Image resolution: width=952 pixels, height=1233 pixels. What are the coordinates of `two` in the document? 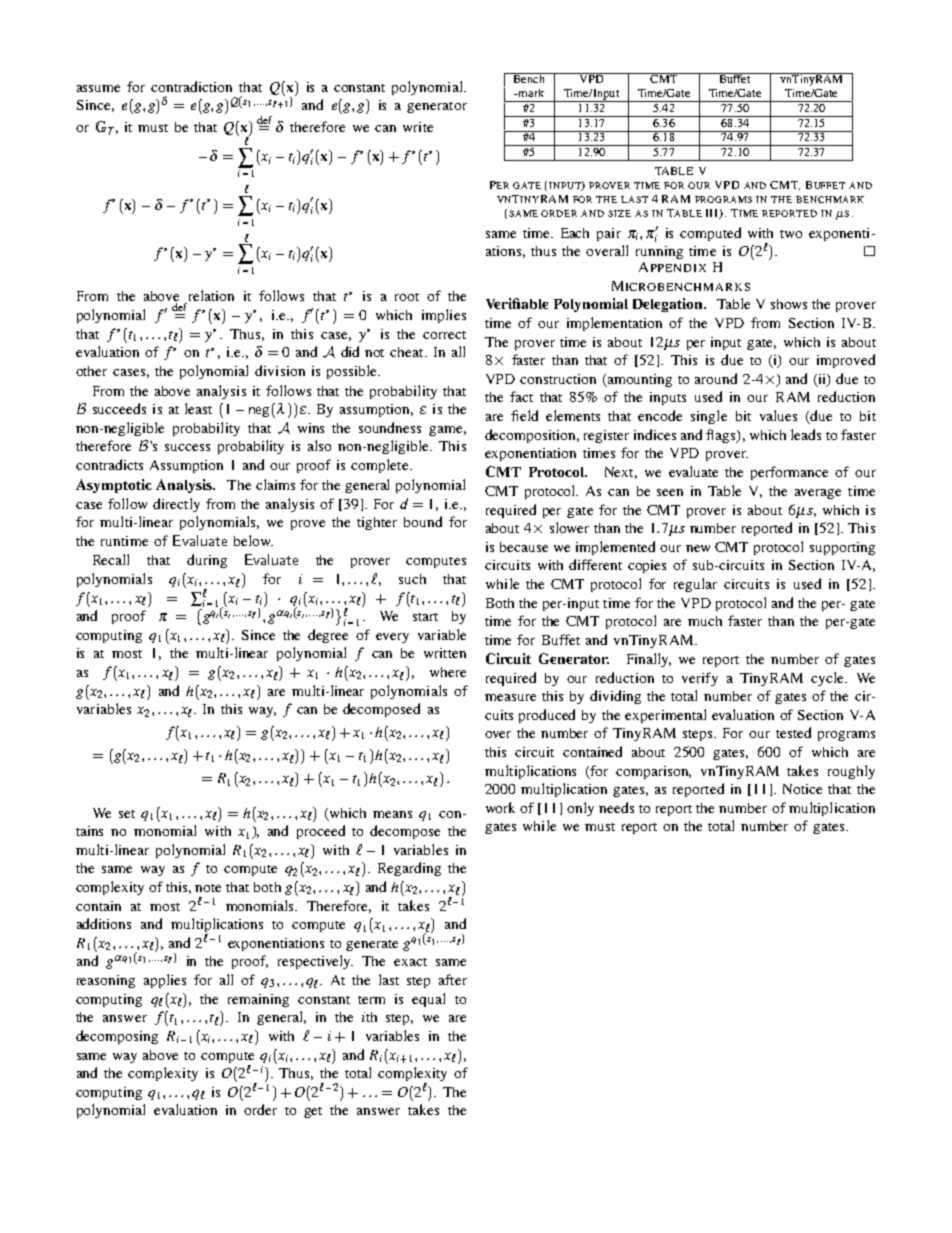 It's located at (791, 234).
